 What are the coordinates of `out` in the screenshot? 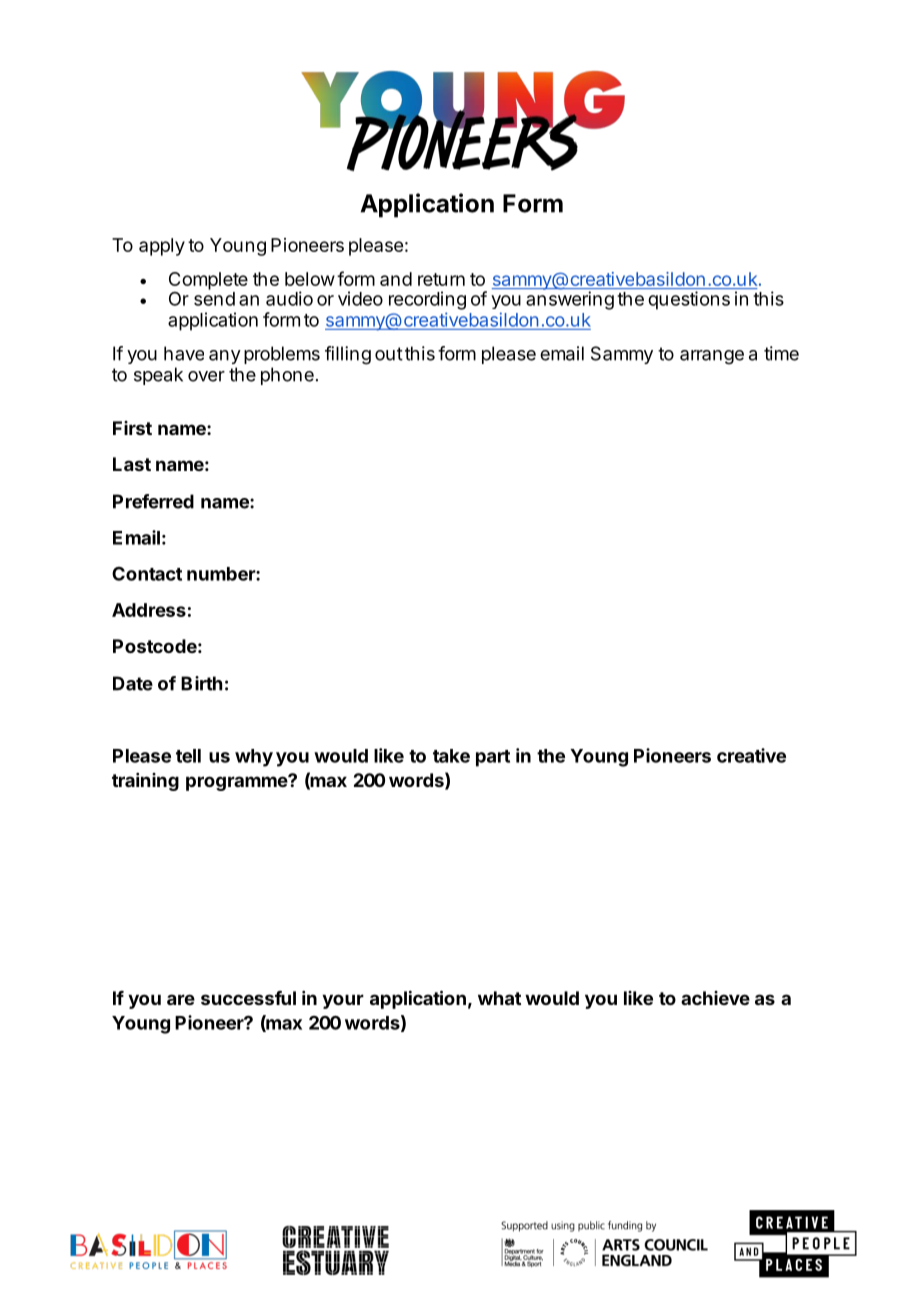 It's located at (389, 354).
